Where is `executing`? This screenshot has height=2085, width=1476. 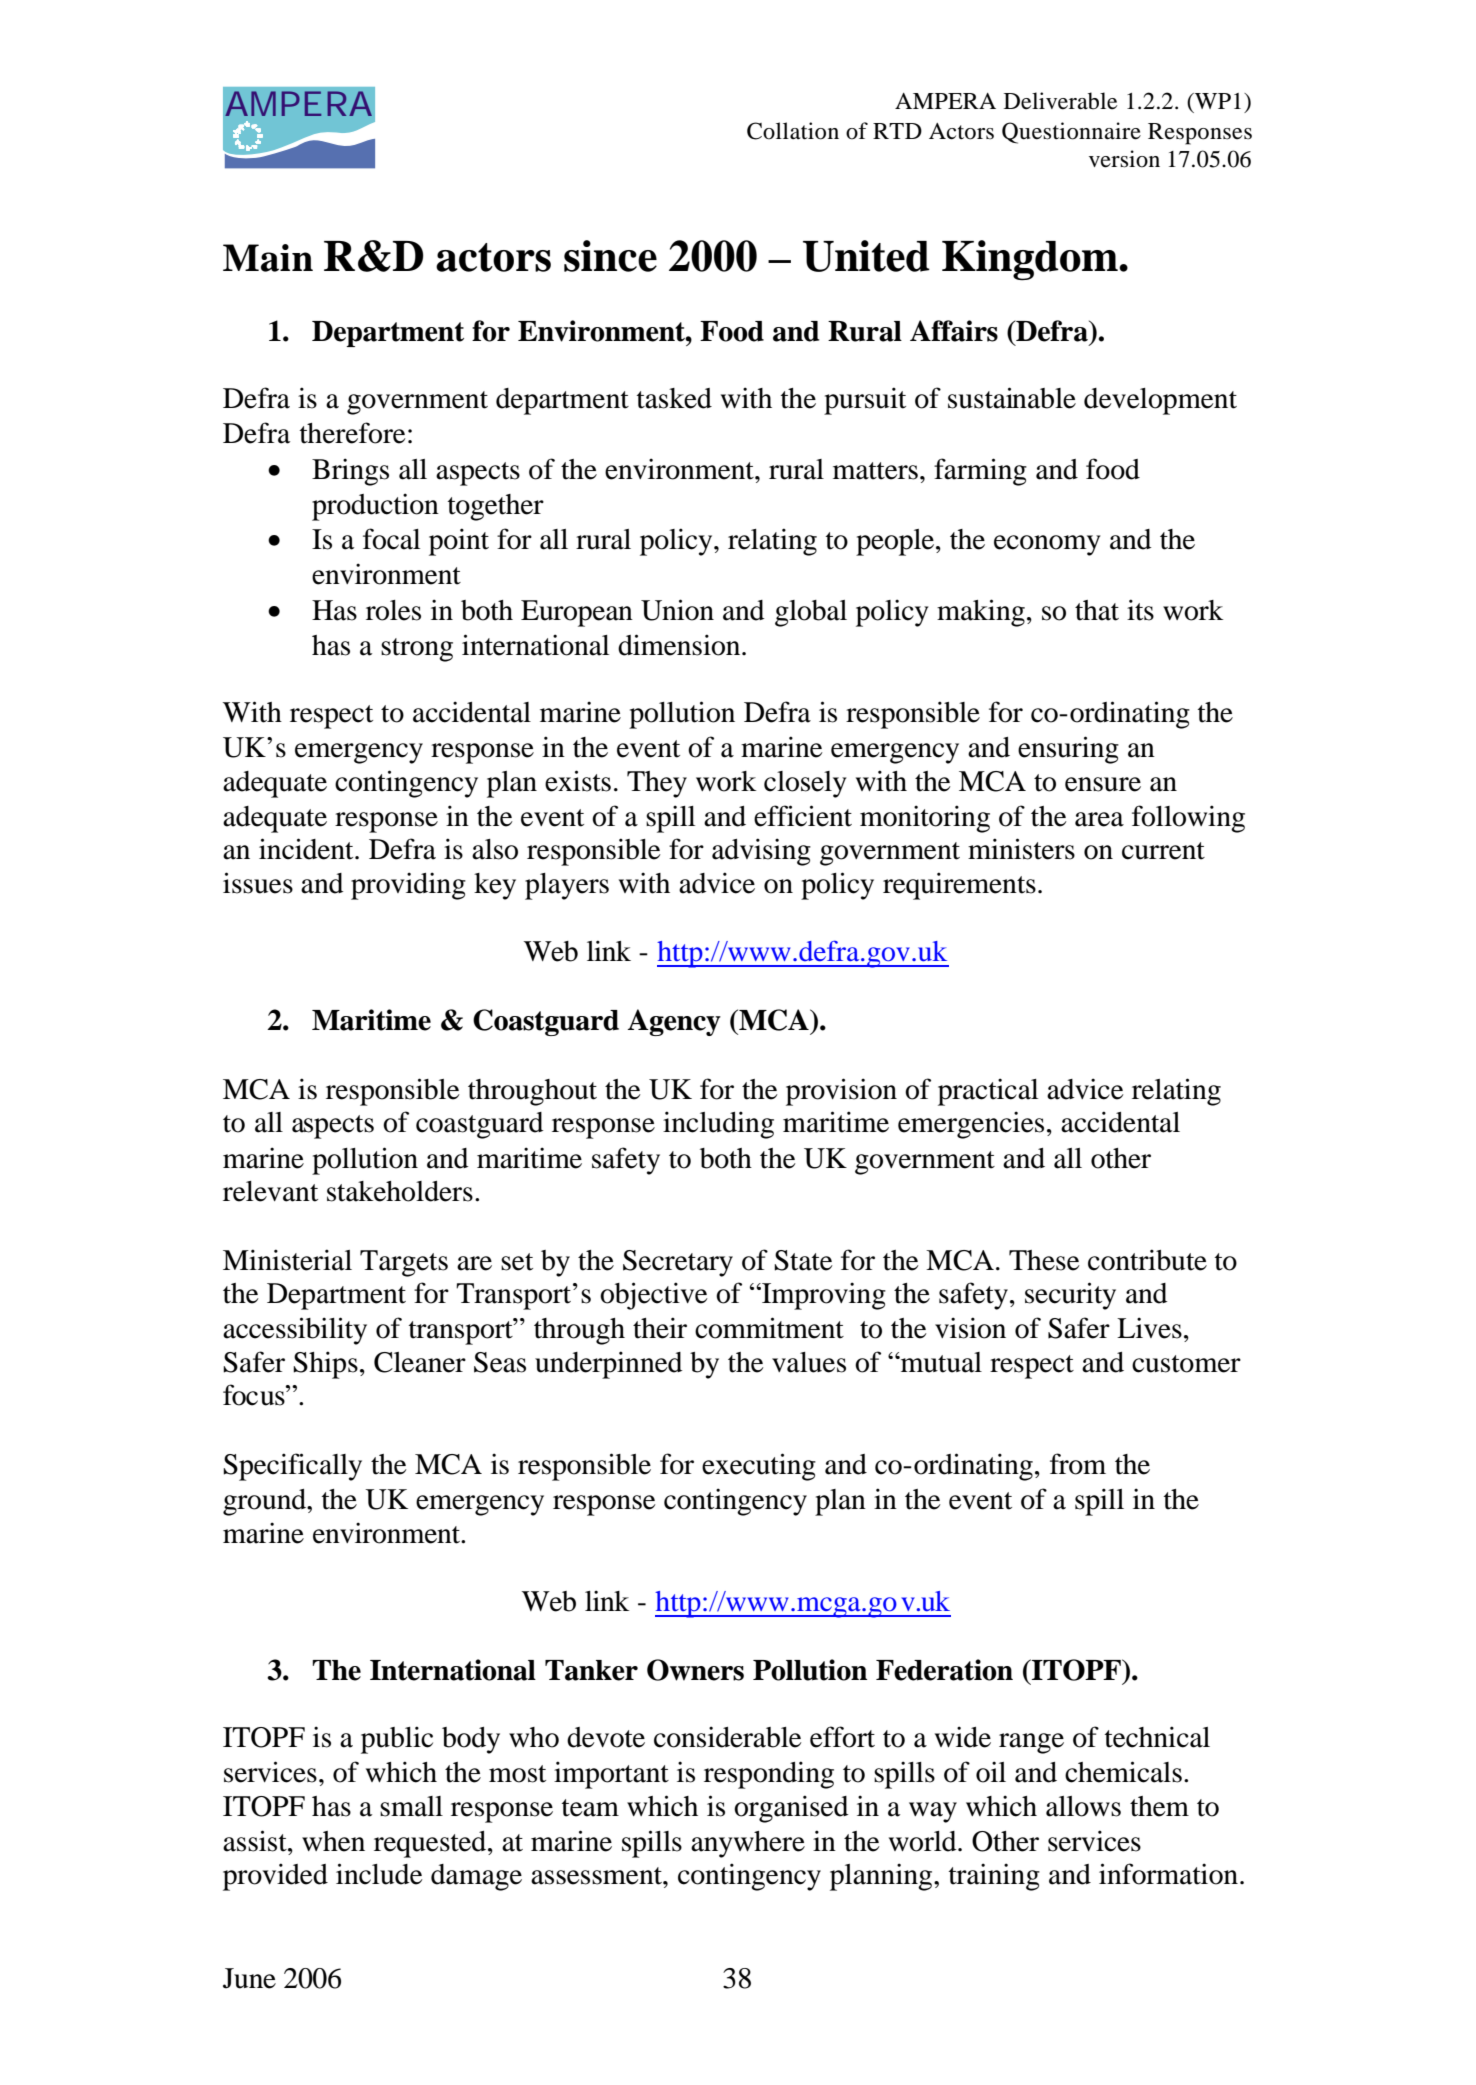
executing is located at coordinates (759, 1467).
